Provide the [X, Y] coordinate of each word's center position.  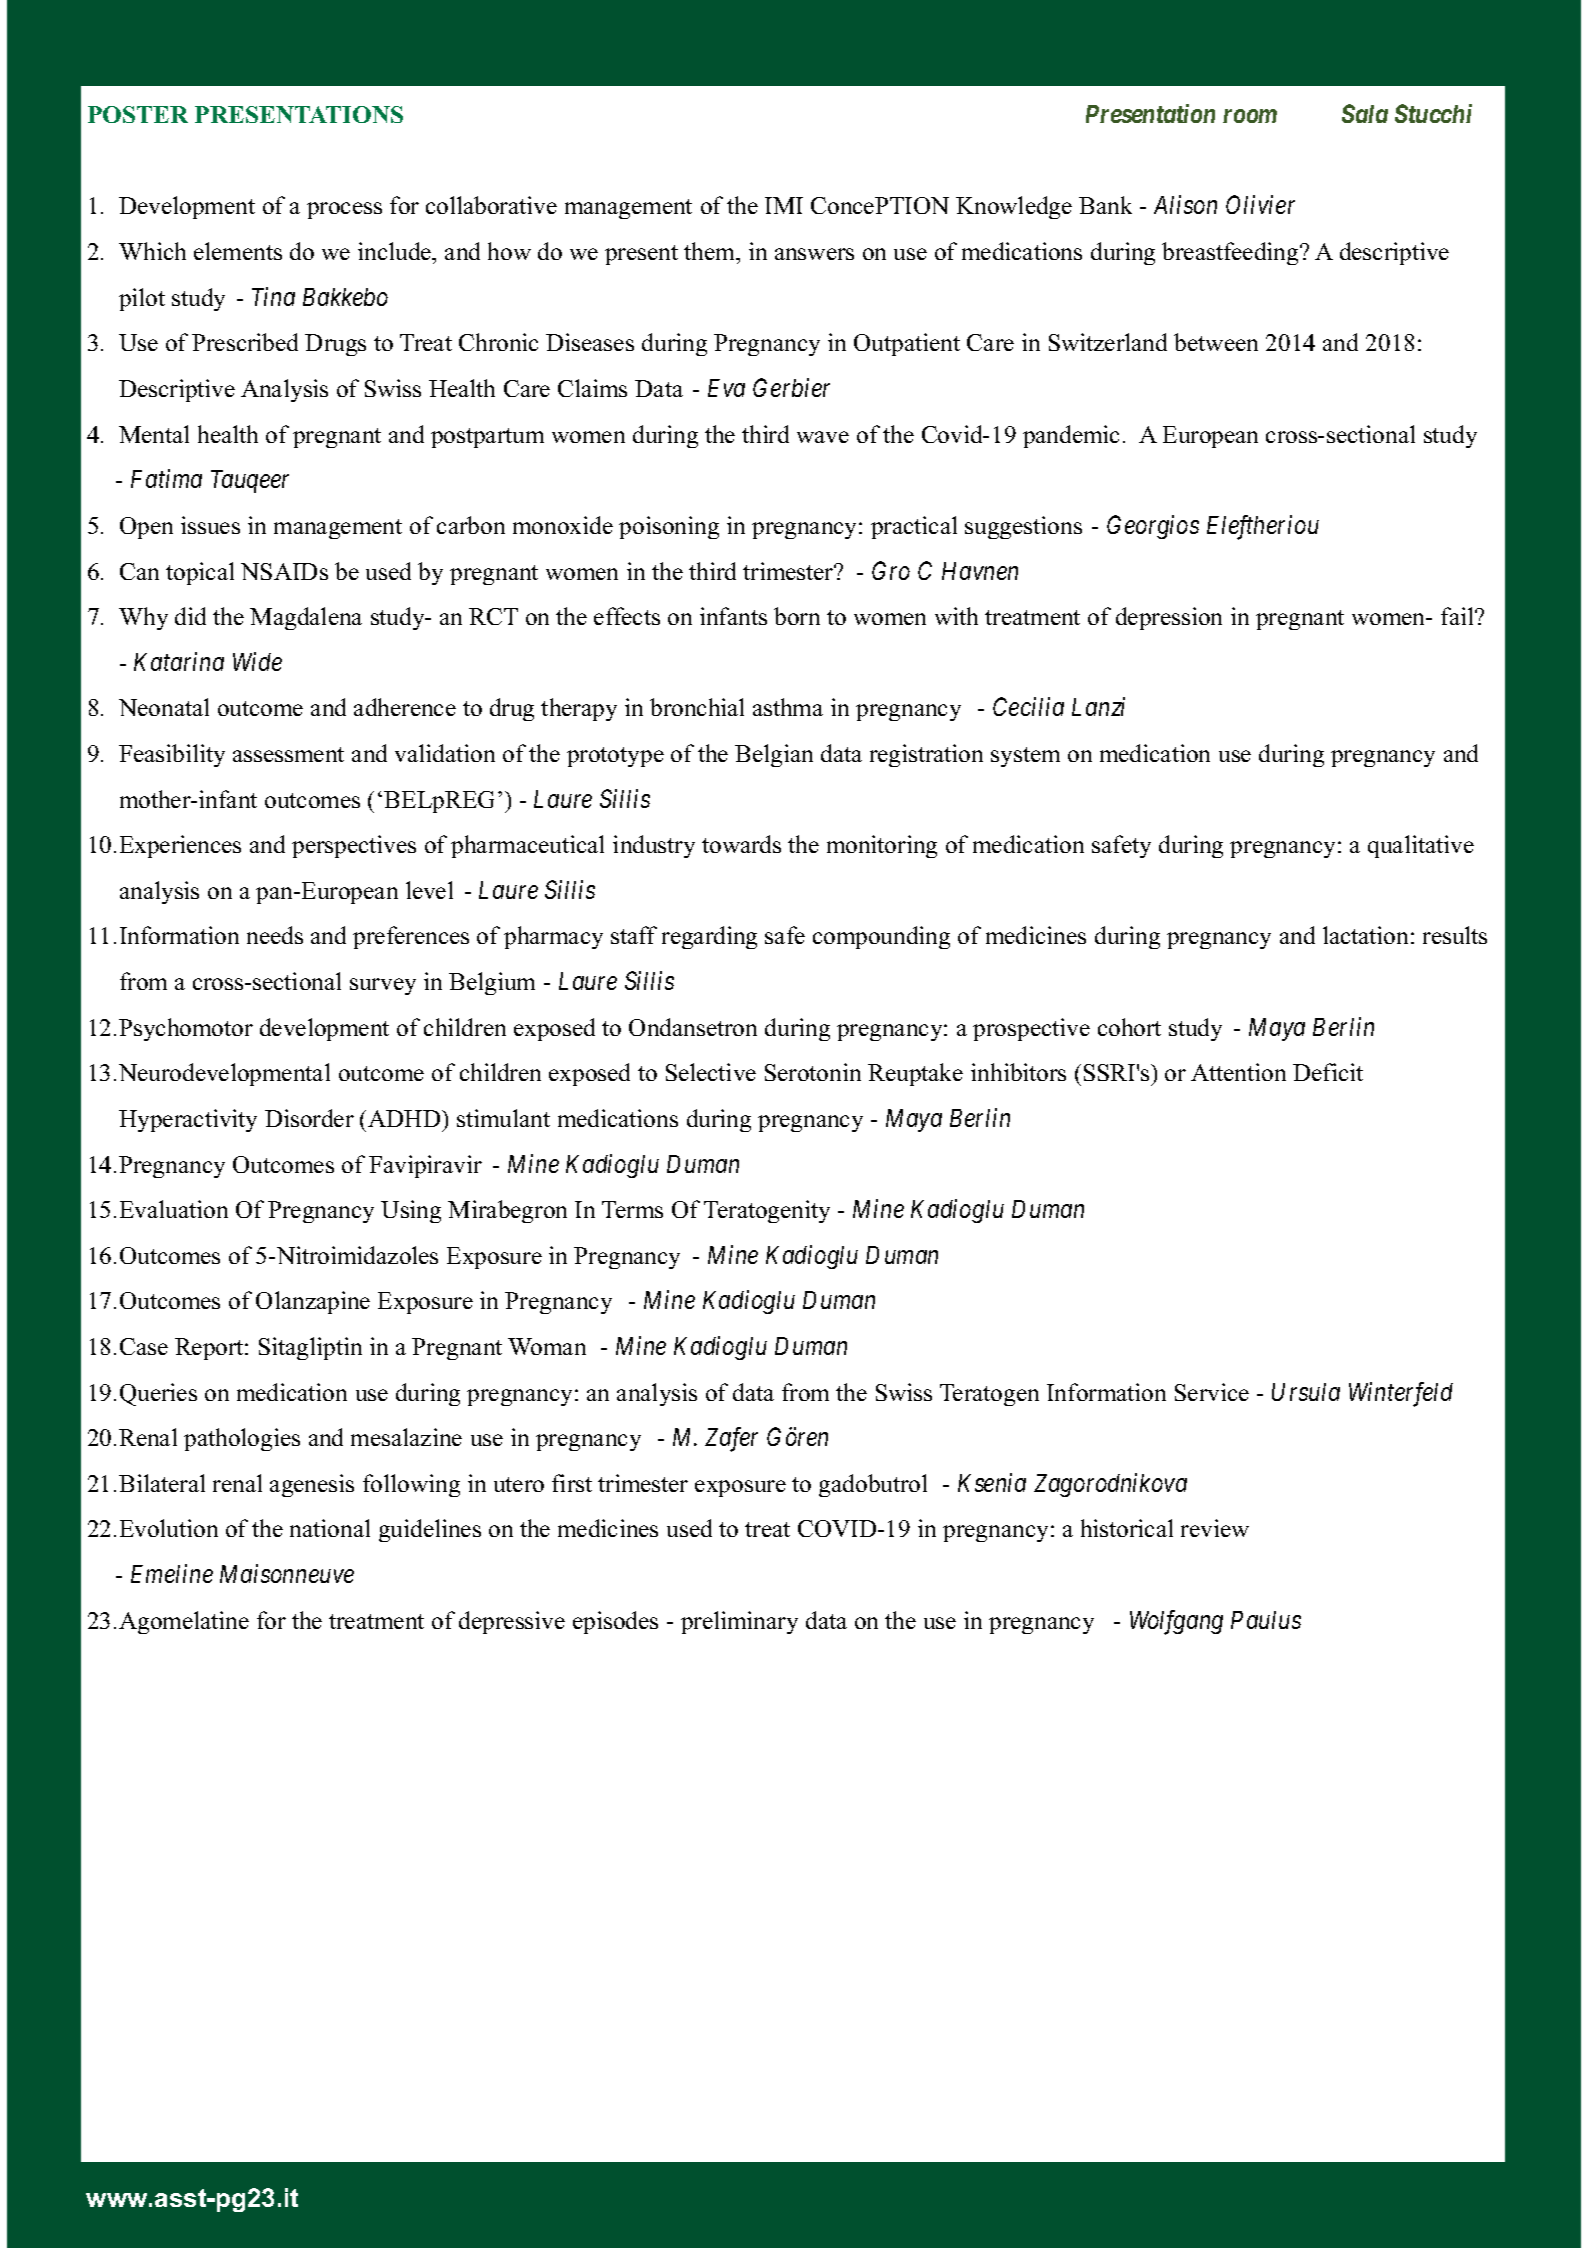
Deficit [1328, 1072]
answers [814, 254]
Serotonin [813, 1072]
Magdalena [306, 618]
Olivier [1260, 204]
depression [1169, 618]
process [344, 210]
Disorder [309, 1118]
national [330, 1528]
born [797, 616]
